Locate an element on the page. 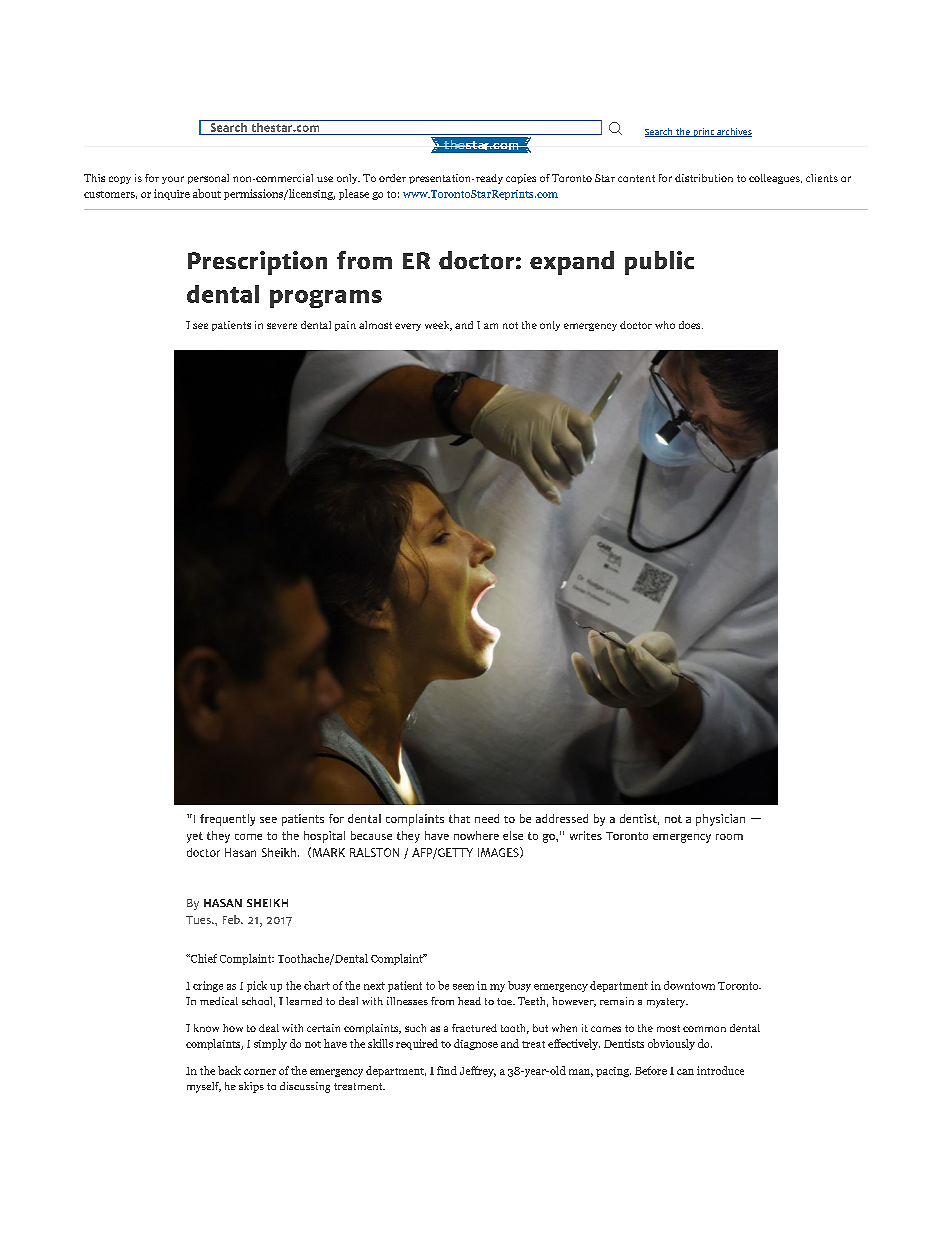  does is located at coordinates (691, 325).
